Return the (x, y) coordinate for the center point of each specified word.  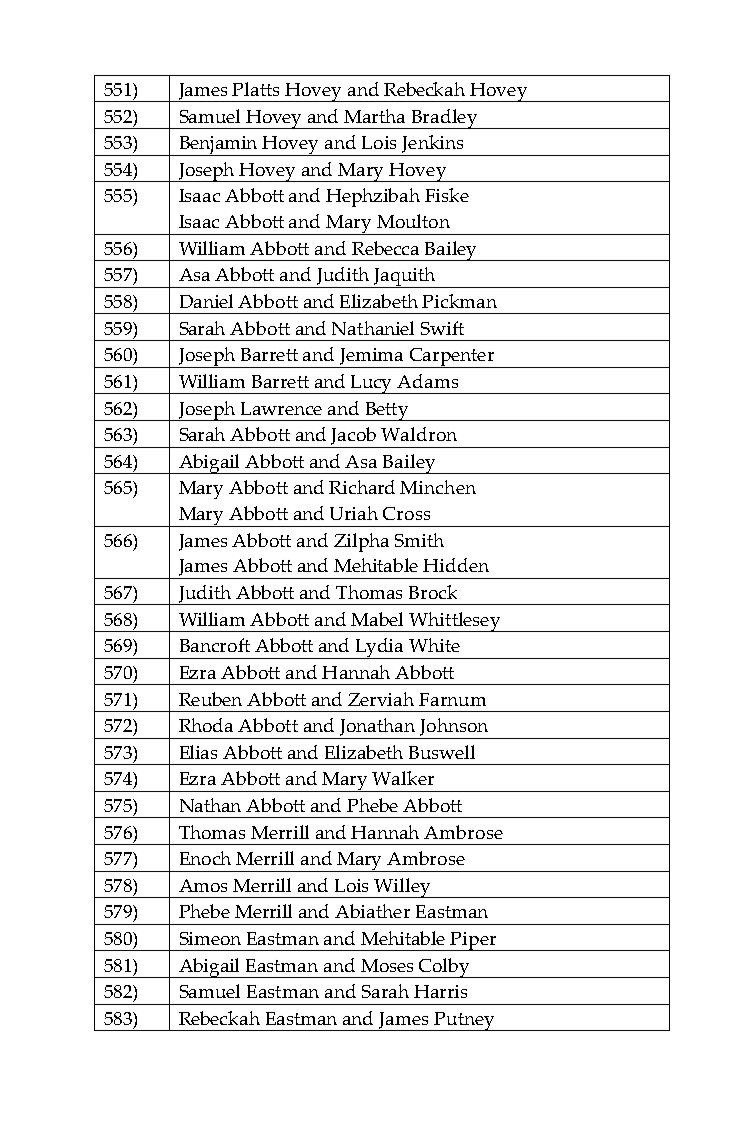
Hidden (456, 565)
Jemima (371, 356)
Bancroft (215, 645)
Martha (374, 116)
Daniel (206, 301)
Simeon (210, 938)
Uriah (354, 513)
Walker (403, 778)
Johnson (454, 727)
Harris (440, 991)
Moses (387, 965)
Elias (198, 752)
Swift (442, 328)
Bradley (444, 119)
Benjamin (218, 146)
